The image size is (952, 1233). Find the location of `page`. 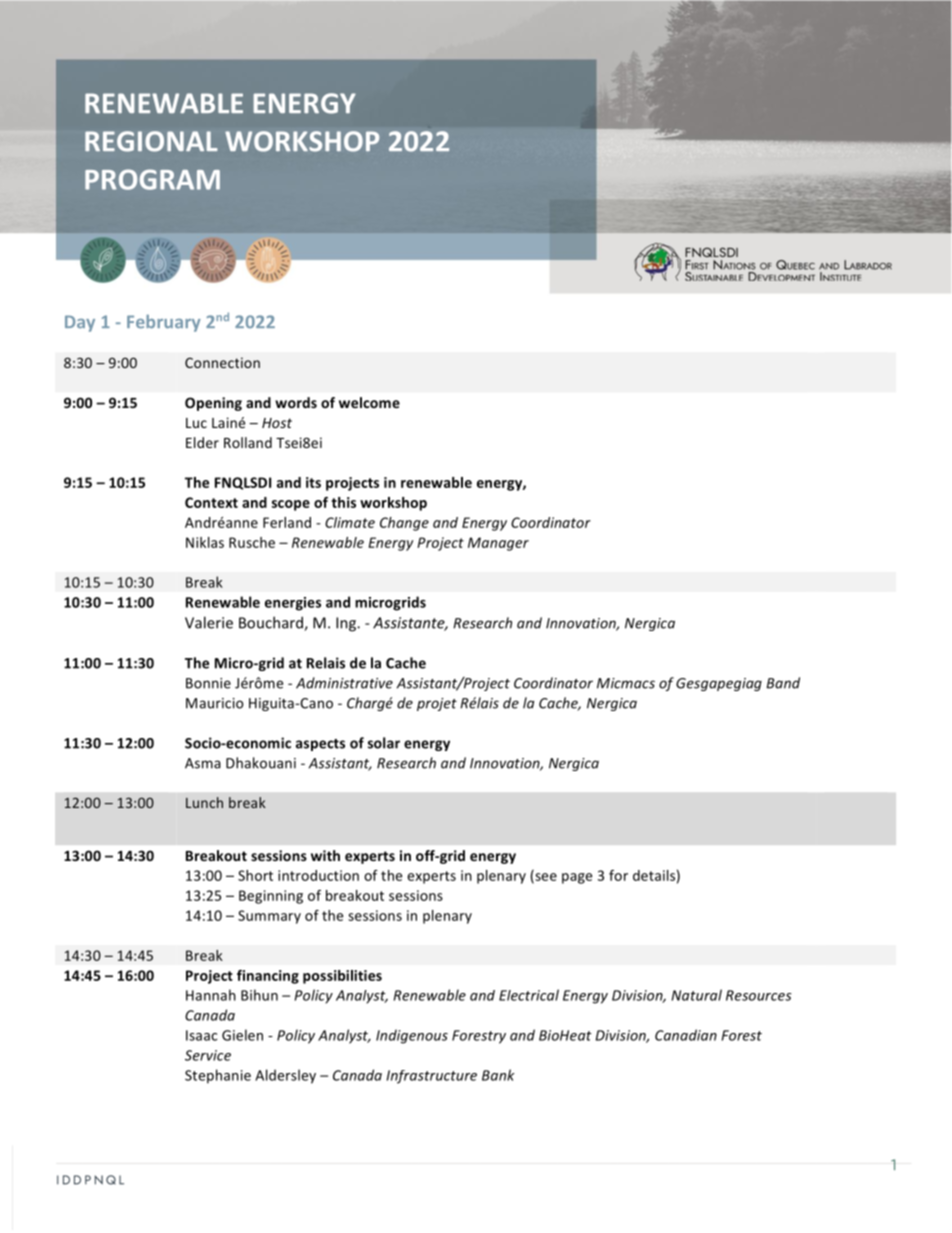

page is located at coordinates (577, 878).
